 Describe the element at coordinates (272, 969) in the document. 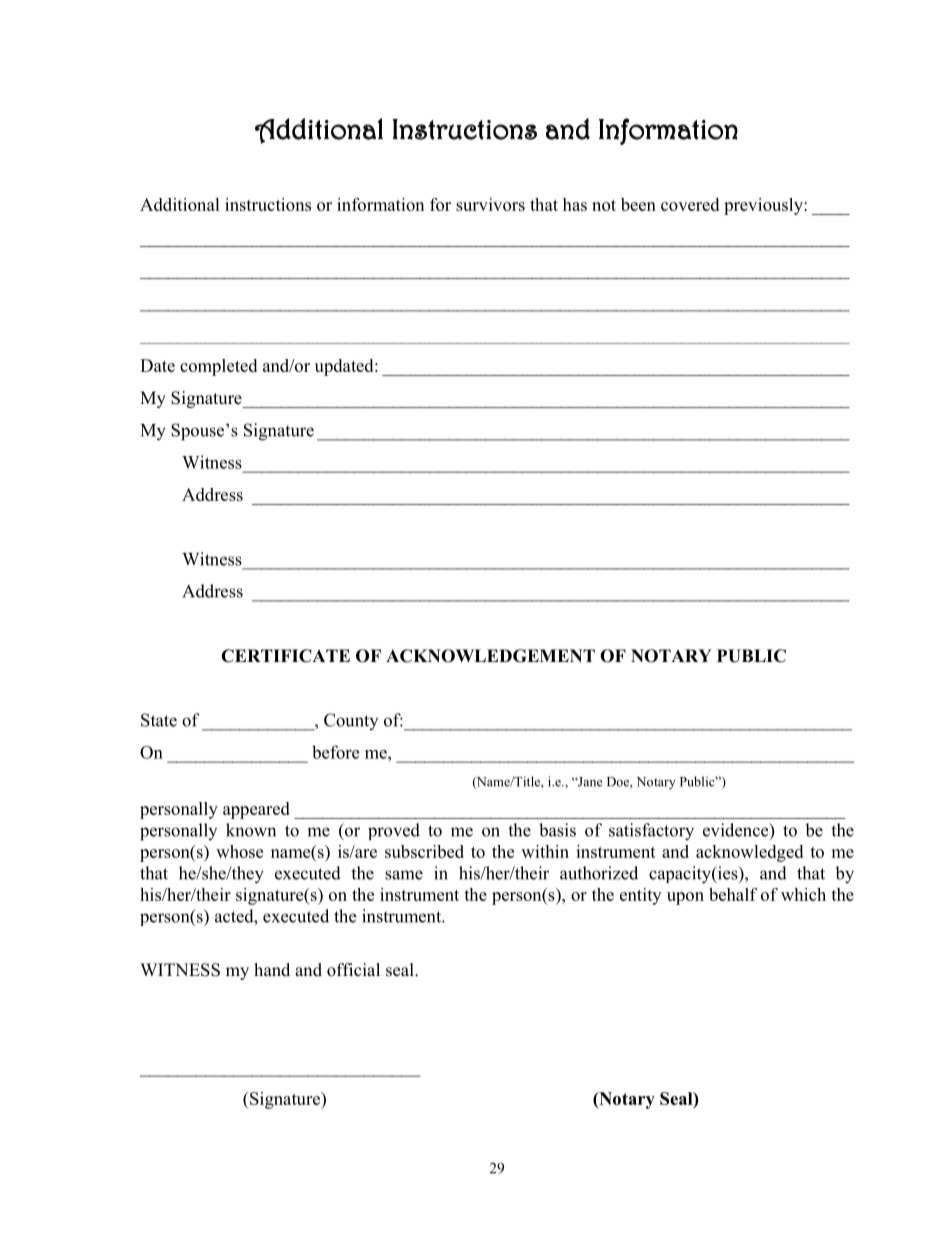

I see `hand` at that location.
